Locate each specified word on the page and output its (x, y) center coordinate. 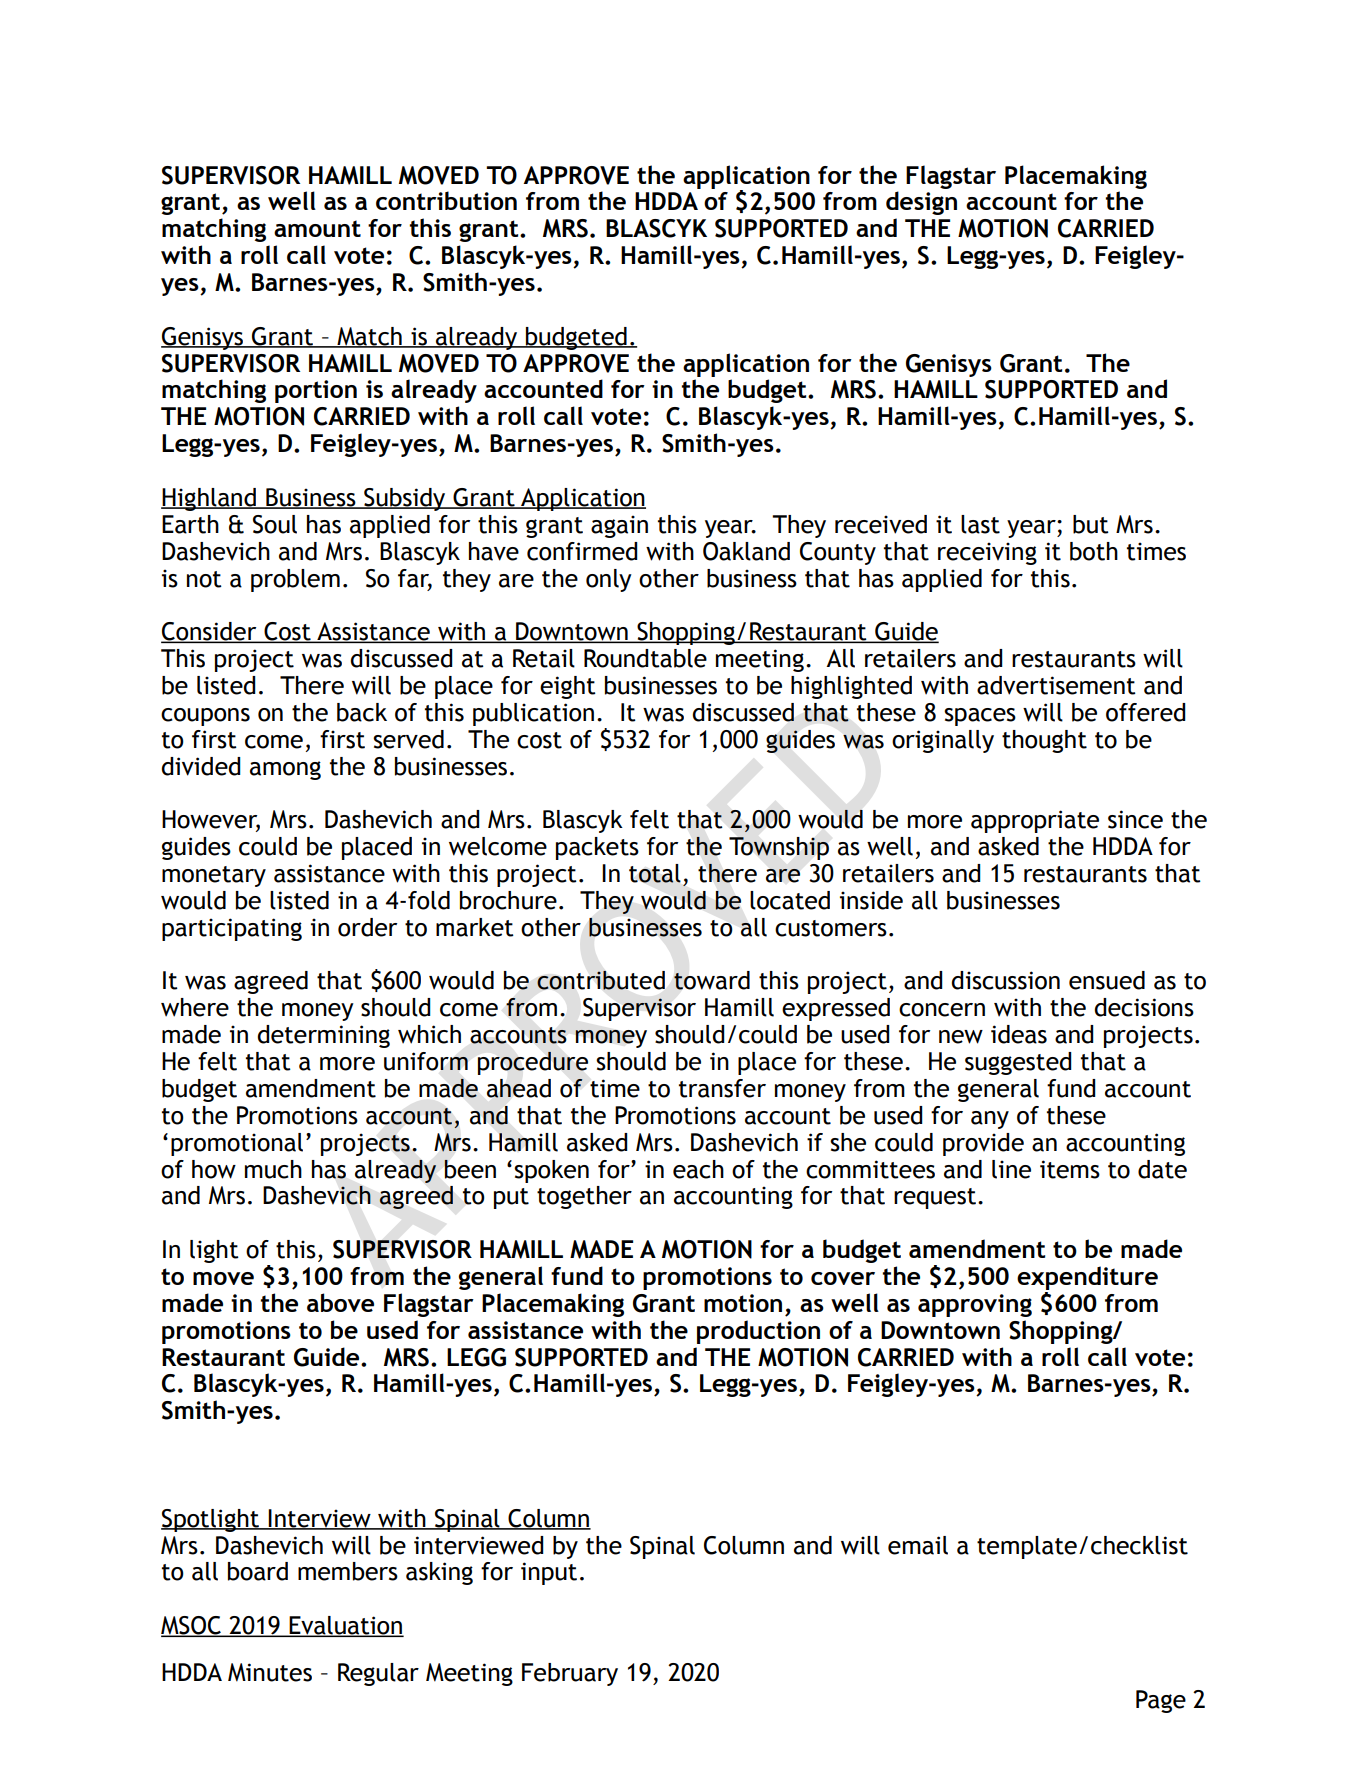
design (921, 203)
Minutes (270, 1672)
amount (317, 228)
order (367, 927)
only (609, 580)
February (570, 1674)
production (758, 1332)
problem (295, 580)
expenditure (1087, 1278)
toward (712, 980)
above (340, 1302)
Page (1161, 1701)
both (1094, 551)
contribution (446, 200)
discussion (1006, 980)
